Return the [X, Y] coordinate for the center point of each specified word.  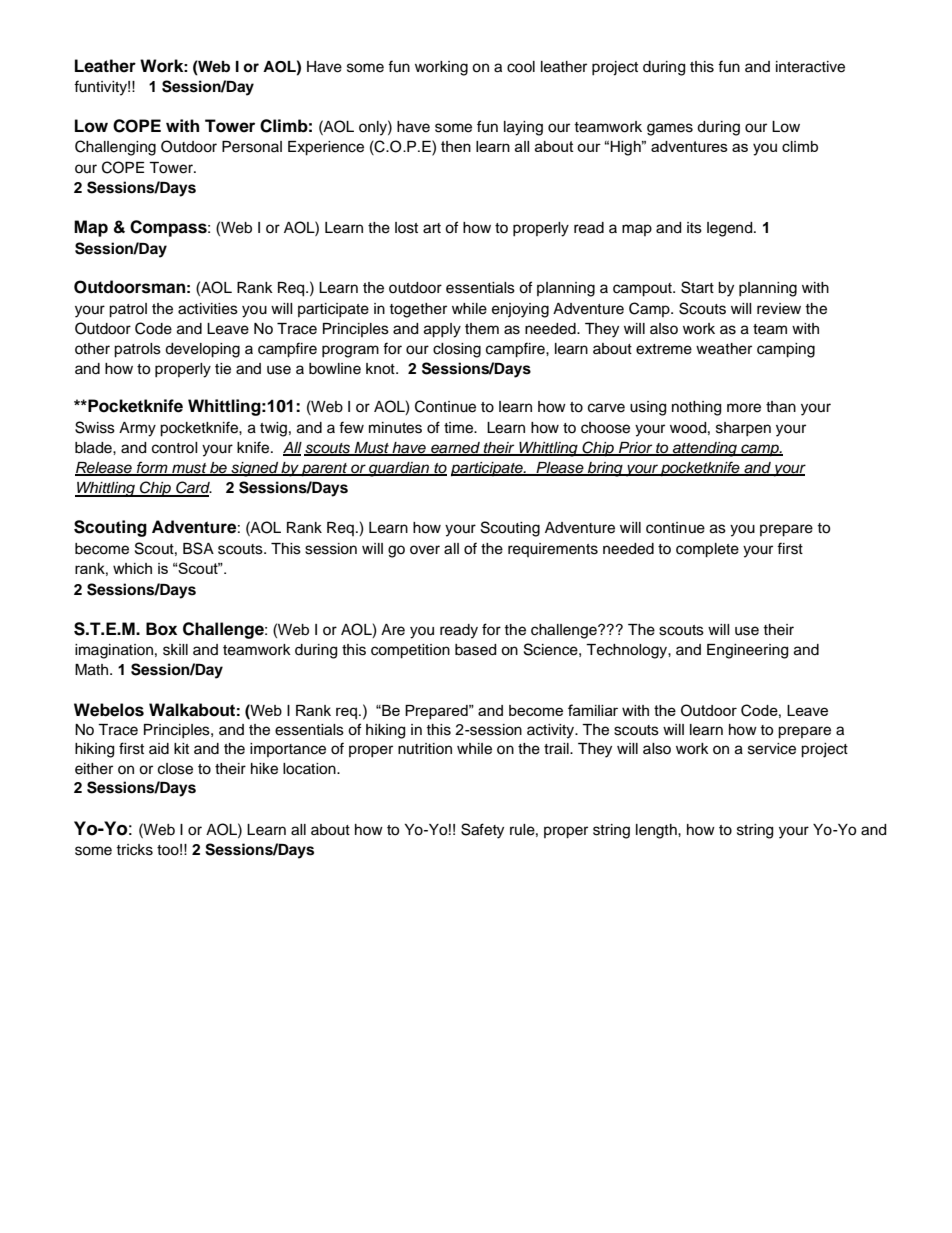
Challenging [115, 148]
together [418, 310]
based [475, 650]
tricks [134, 850]
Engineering [747, 651]
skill [175, 650]
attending [705, 449]
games [670, 129]
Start [697, 287]
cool [521, 67]
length [657, 831]
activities [208, 309]
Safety [482, 831]
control [175, 448]
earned [455, 449]
